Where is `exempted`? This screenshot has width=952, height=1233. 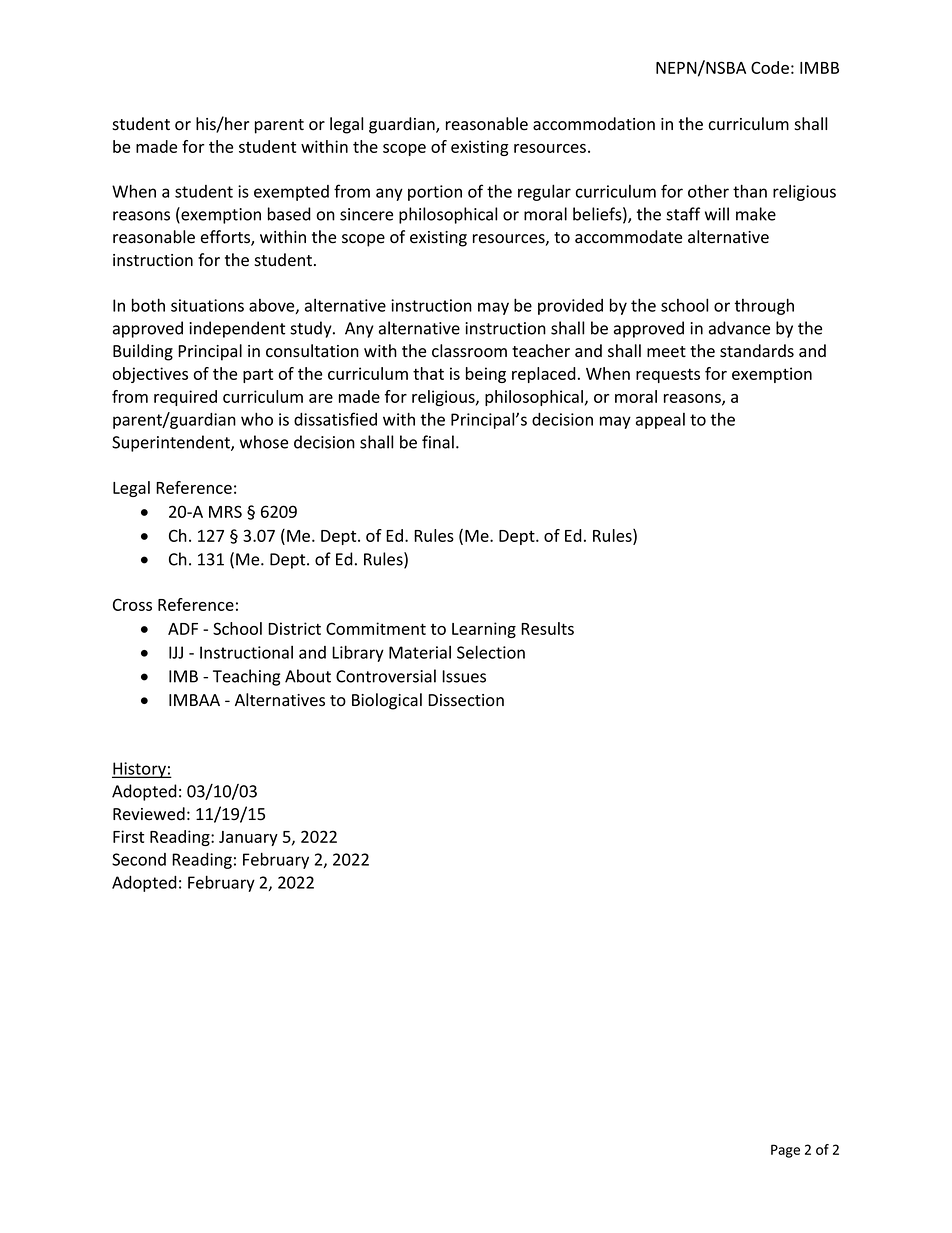
exempted is located at coordinates (291, 193).
